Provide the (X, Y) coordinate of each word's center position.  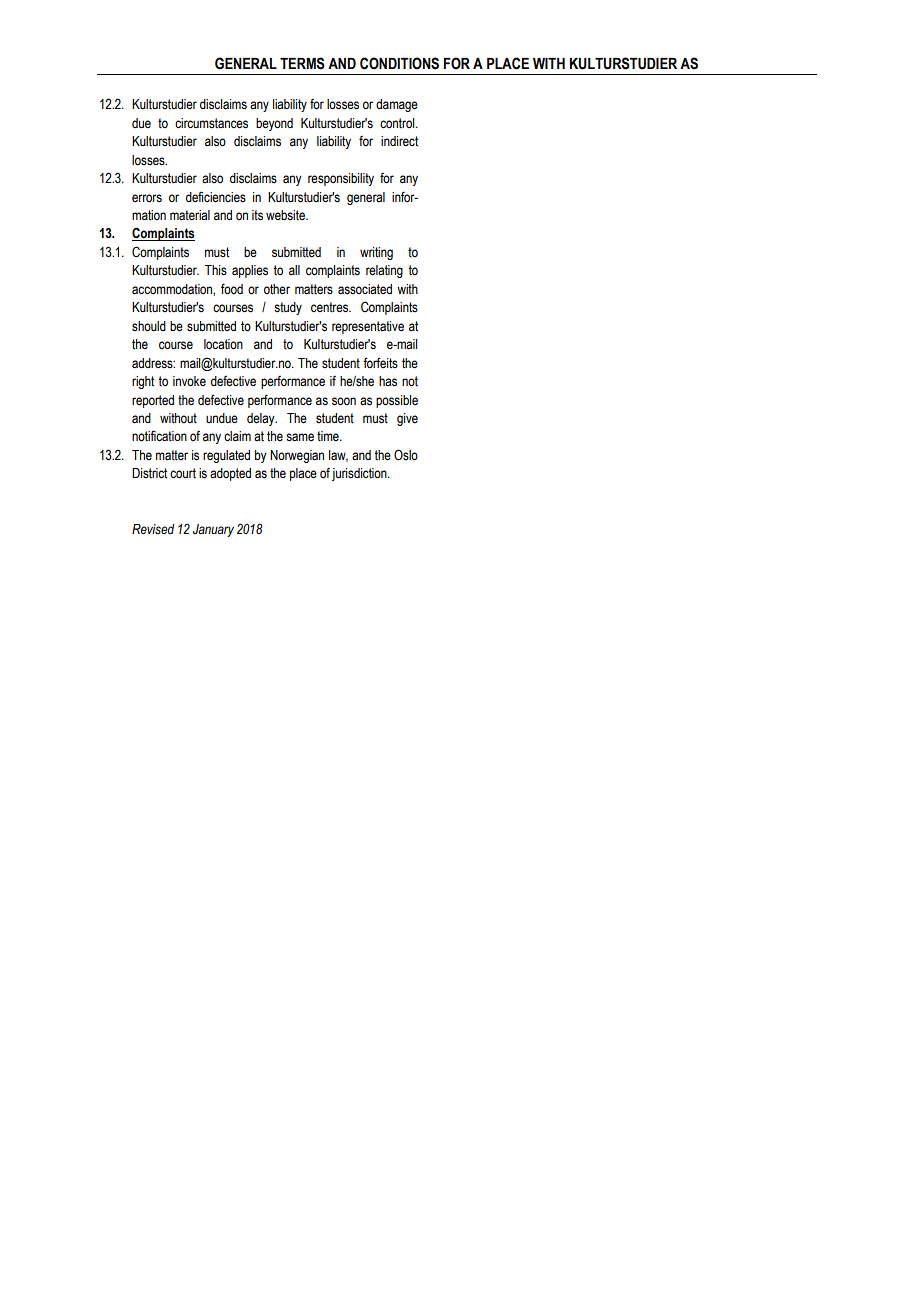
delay (262, 419)
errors (147, 198)
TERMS (302, 63)
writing (376, 253)
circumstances (211, 123)
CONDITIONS (399, 63)
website (286, 215)
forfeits (380, 363)
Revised (153, 529)
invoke (189, 381)
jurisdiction (360, 474)
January (213, 530)
